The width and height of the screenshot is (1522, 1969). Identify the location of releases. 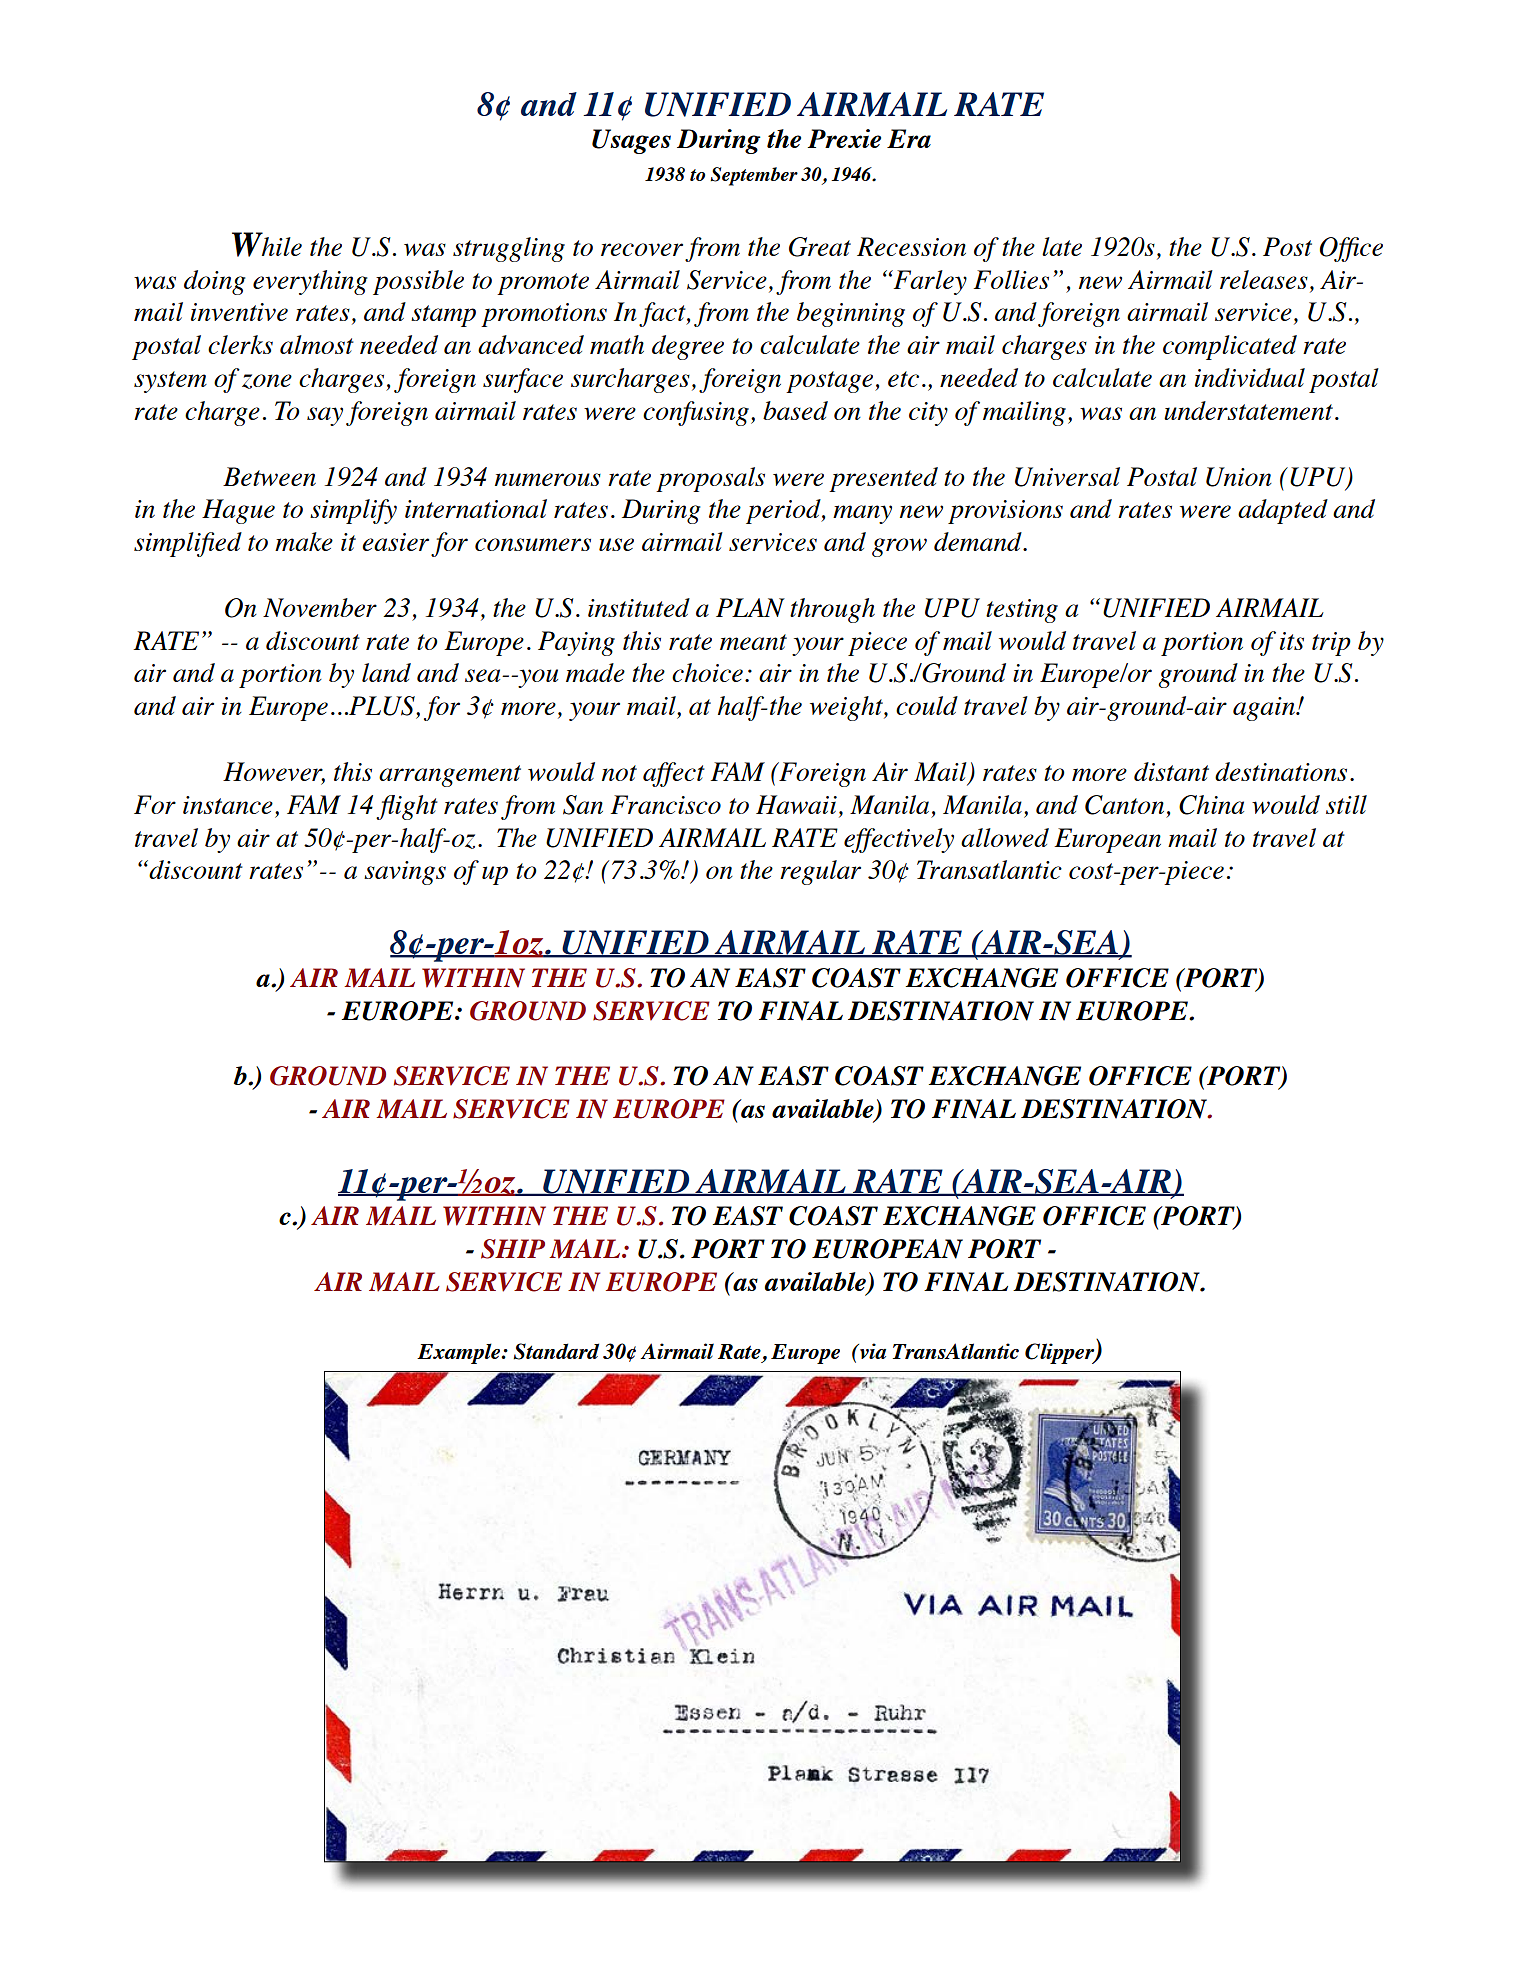
(1264, 279).
